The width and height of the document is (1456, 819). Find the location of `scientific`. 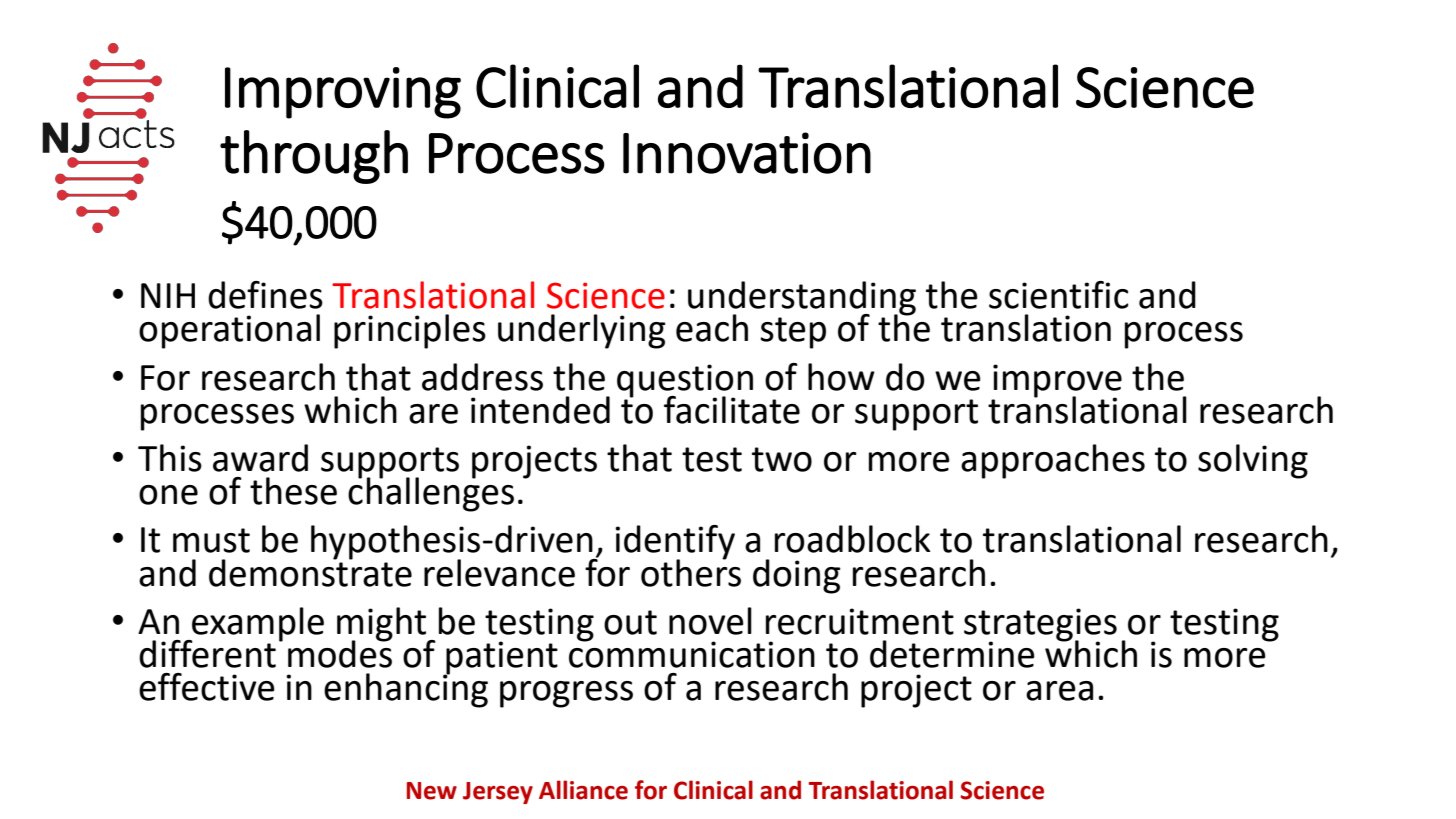

scientific is located at coordinates (1059, 295).
